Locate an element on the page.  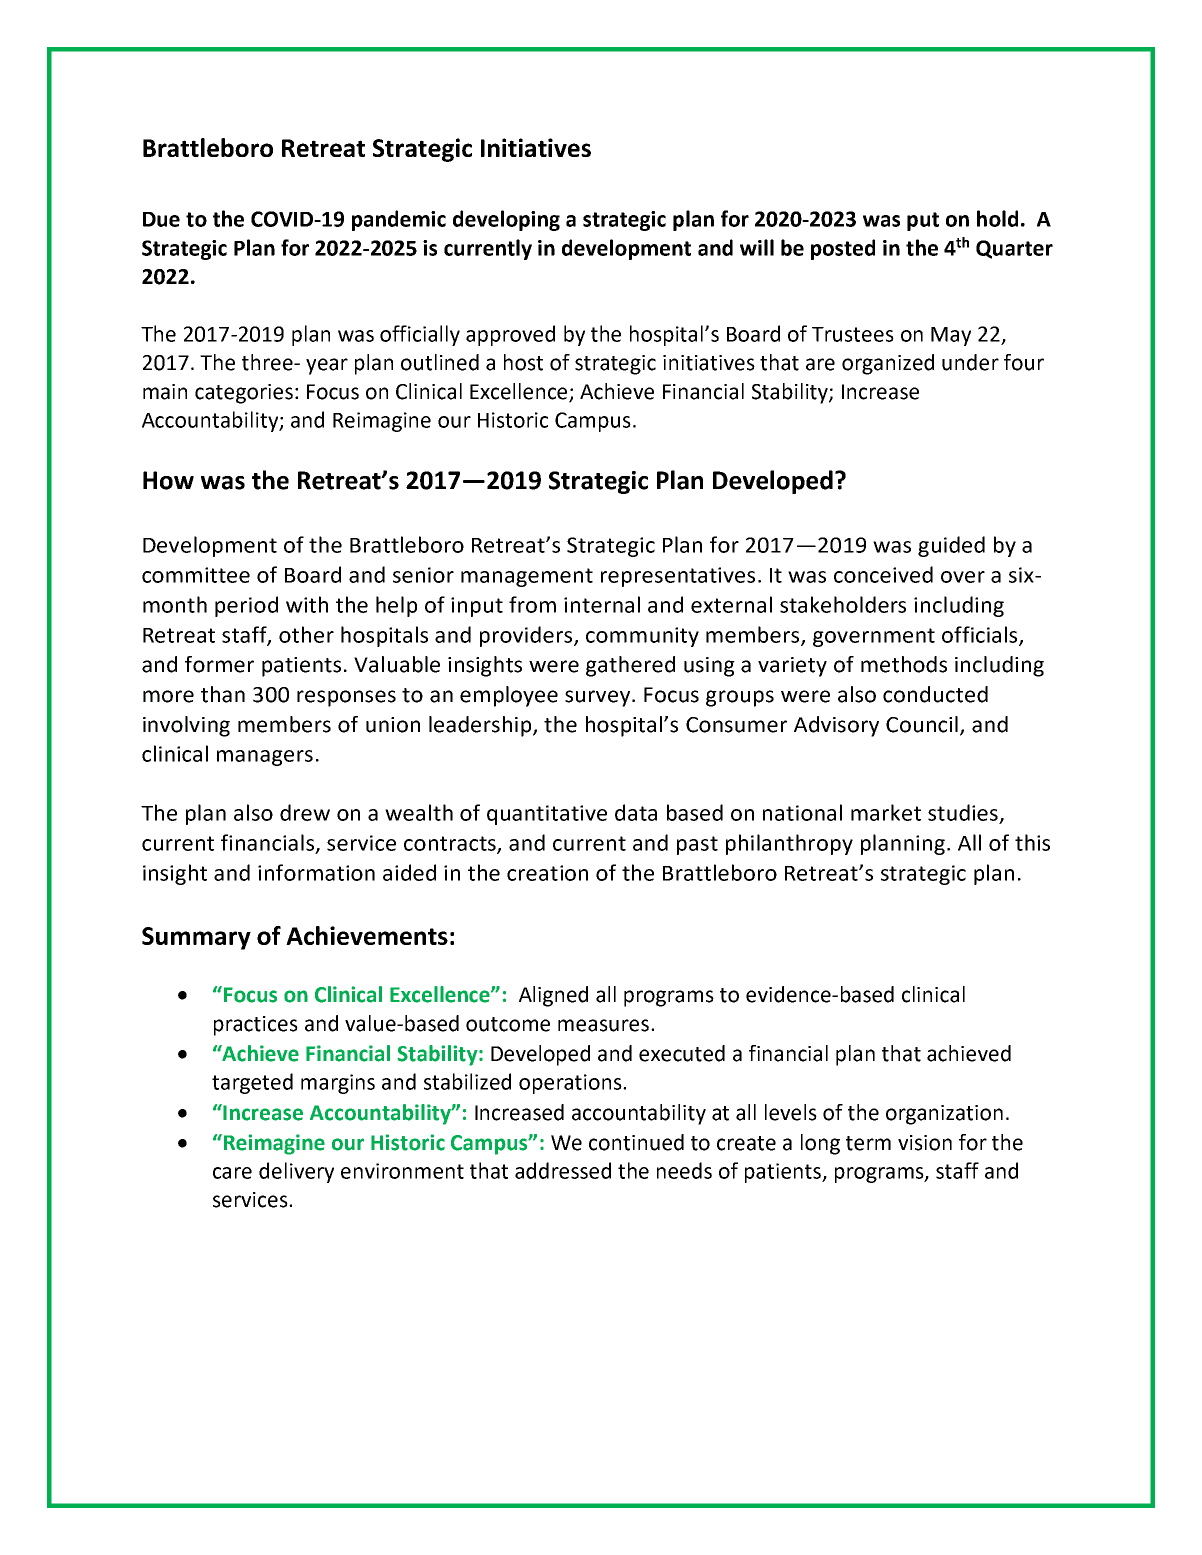
Due is located at coordinates (161, 219).
